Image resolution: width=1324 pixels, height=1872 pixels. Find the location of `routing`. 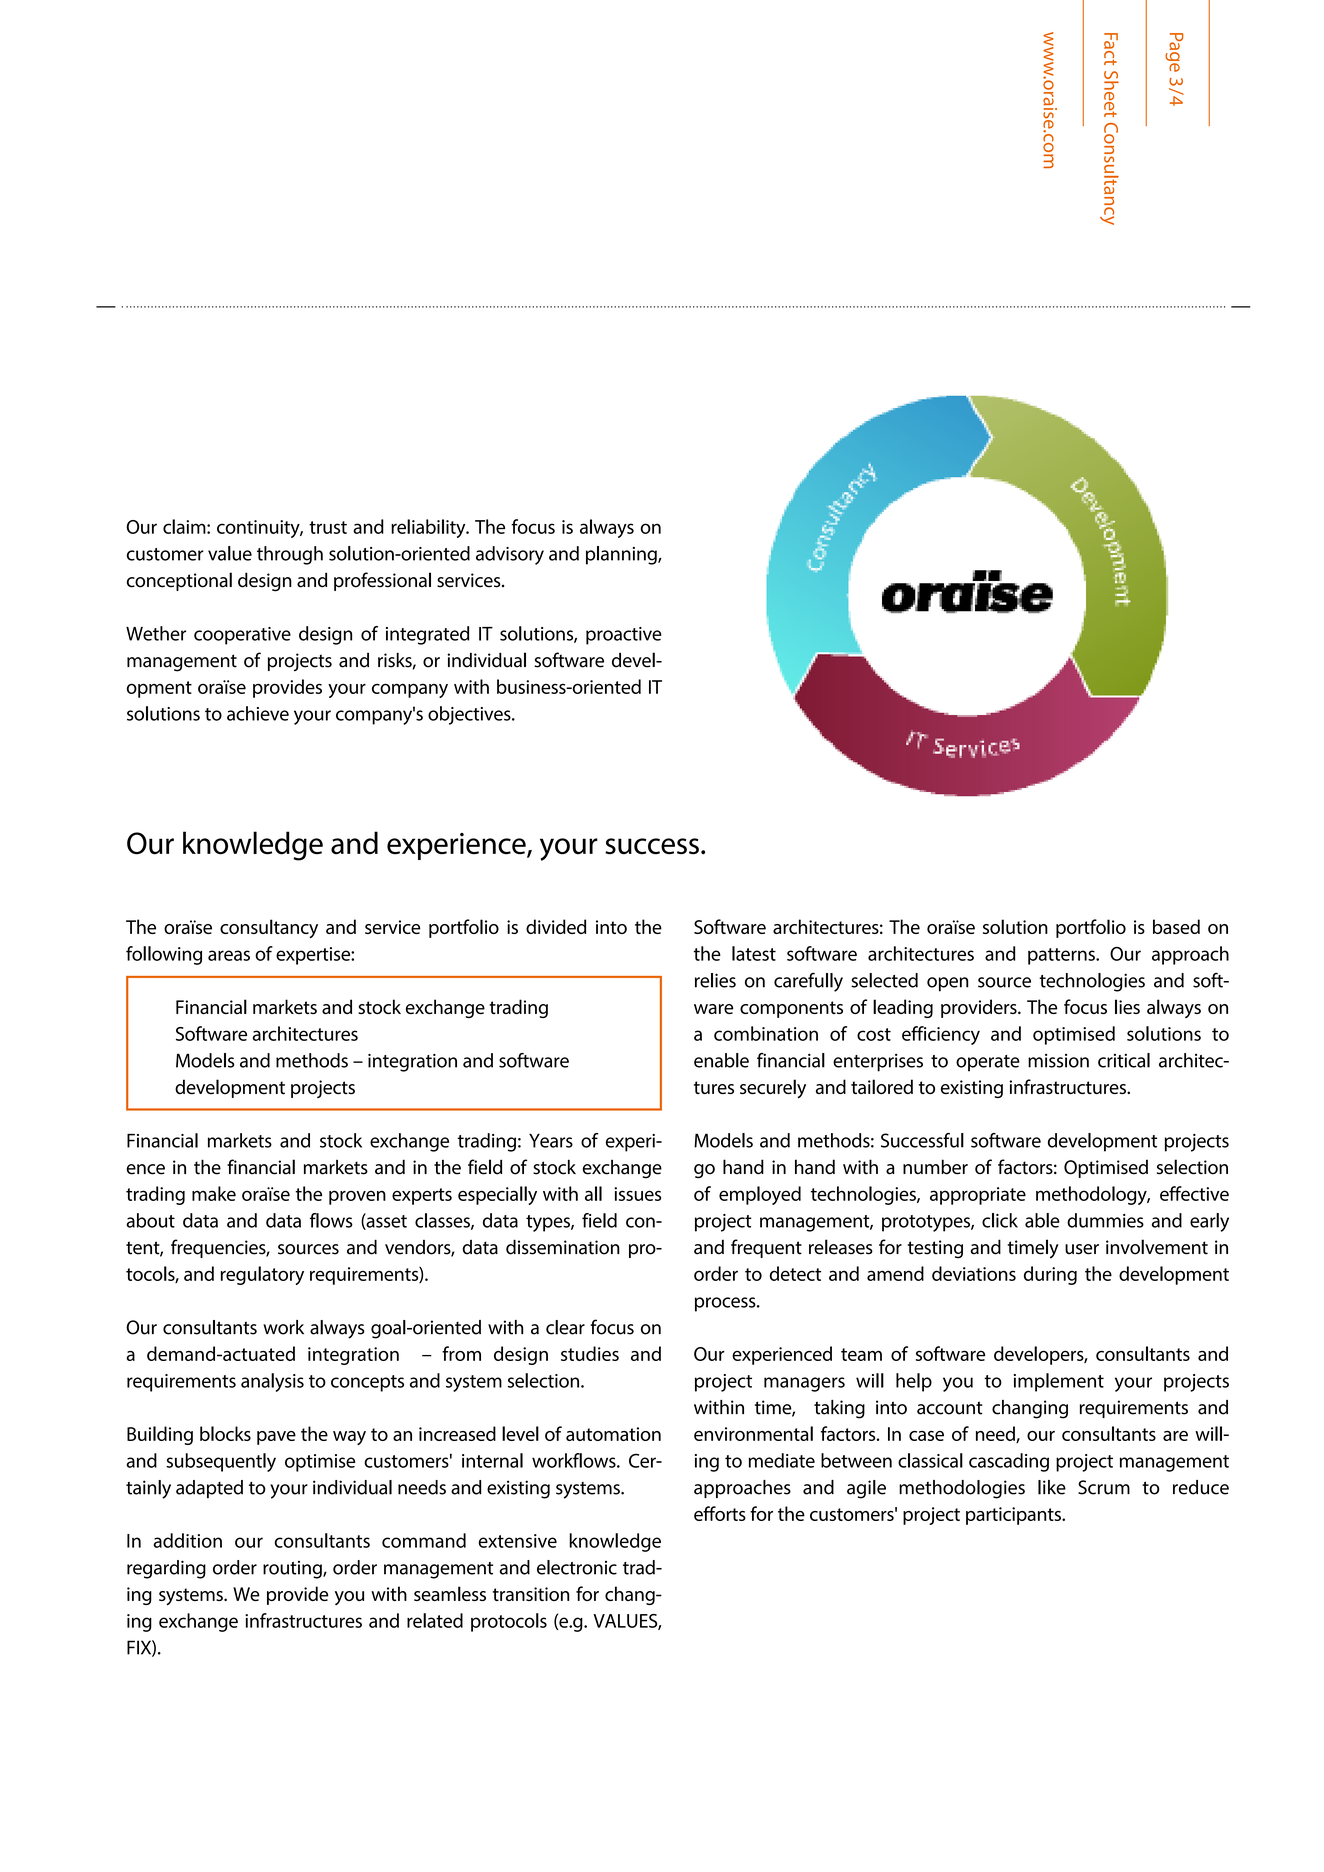

routing is located at coordinates (293, 1570).
